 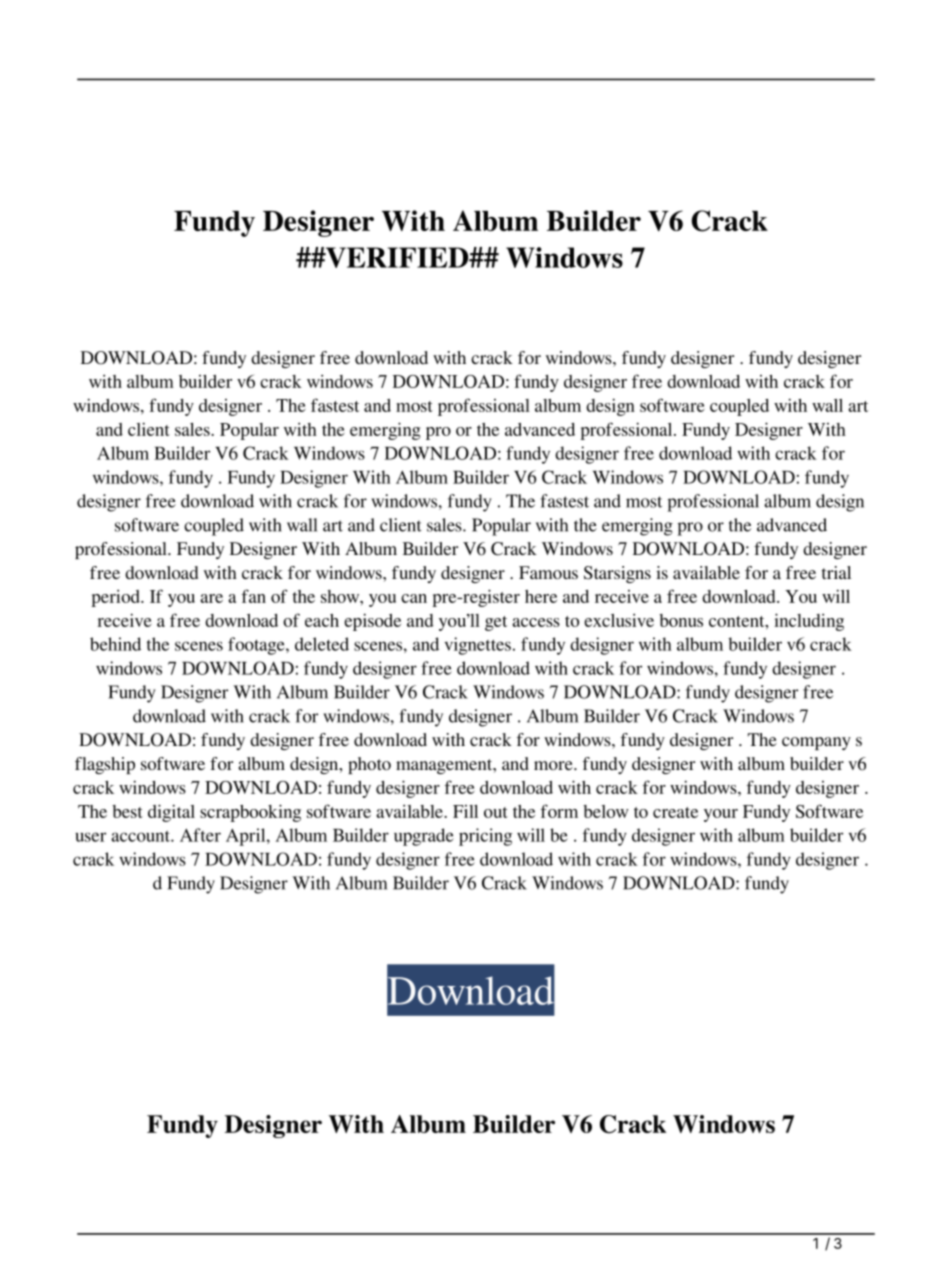 I want to click on Famous, so click(x=548, y=572).
